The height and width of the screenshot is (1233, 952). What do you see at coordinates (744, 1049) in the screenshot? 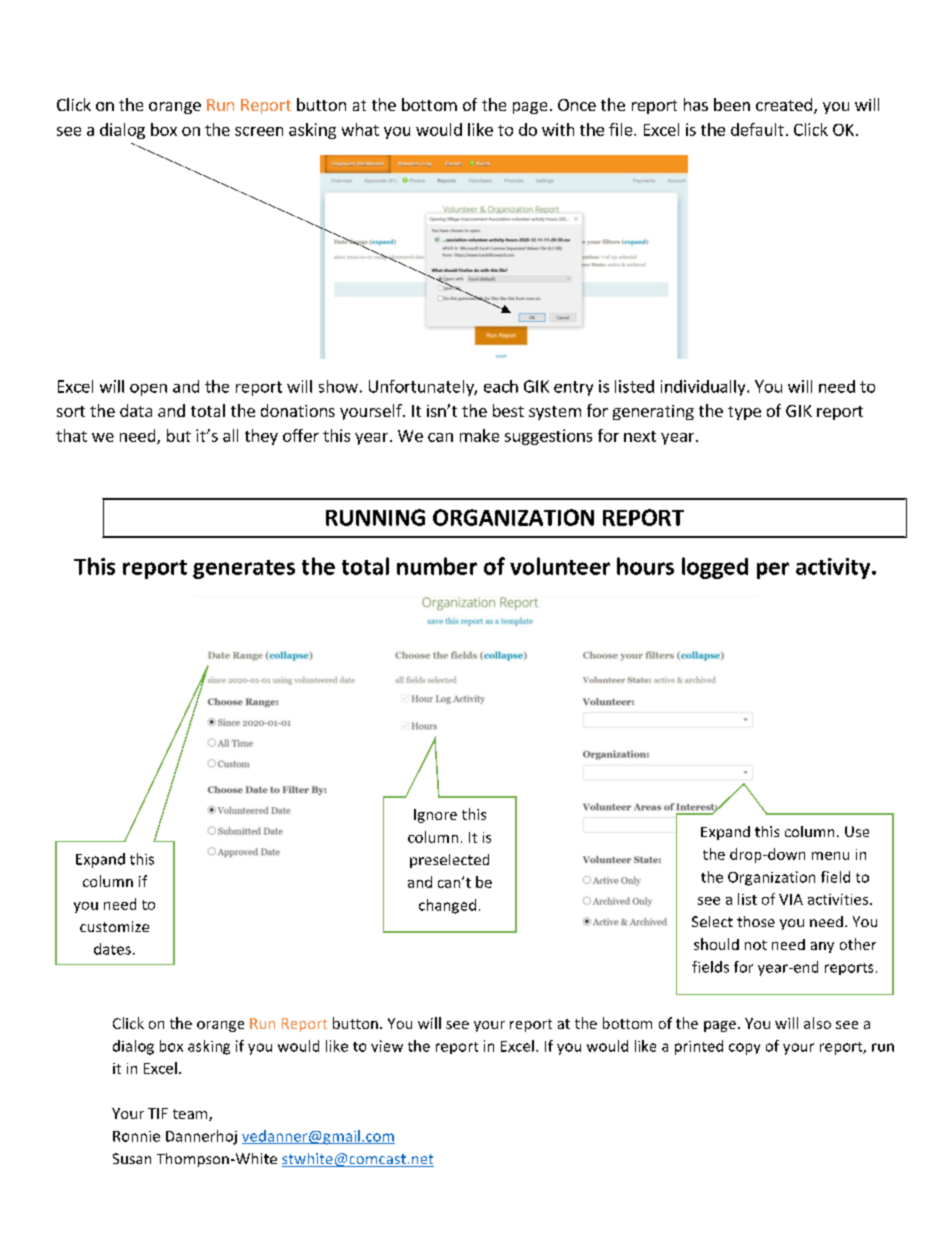
I see `copy` at bounding box center [744, 1049].
